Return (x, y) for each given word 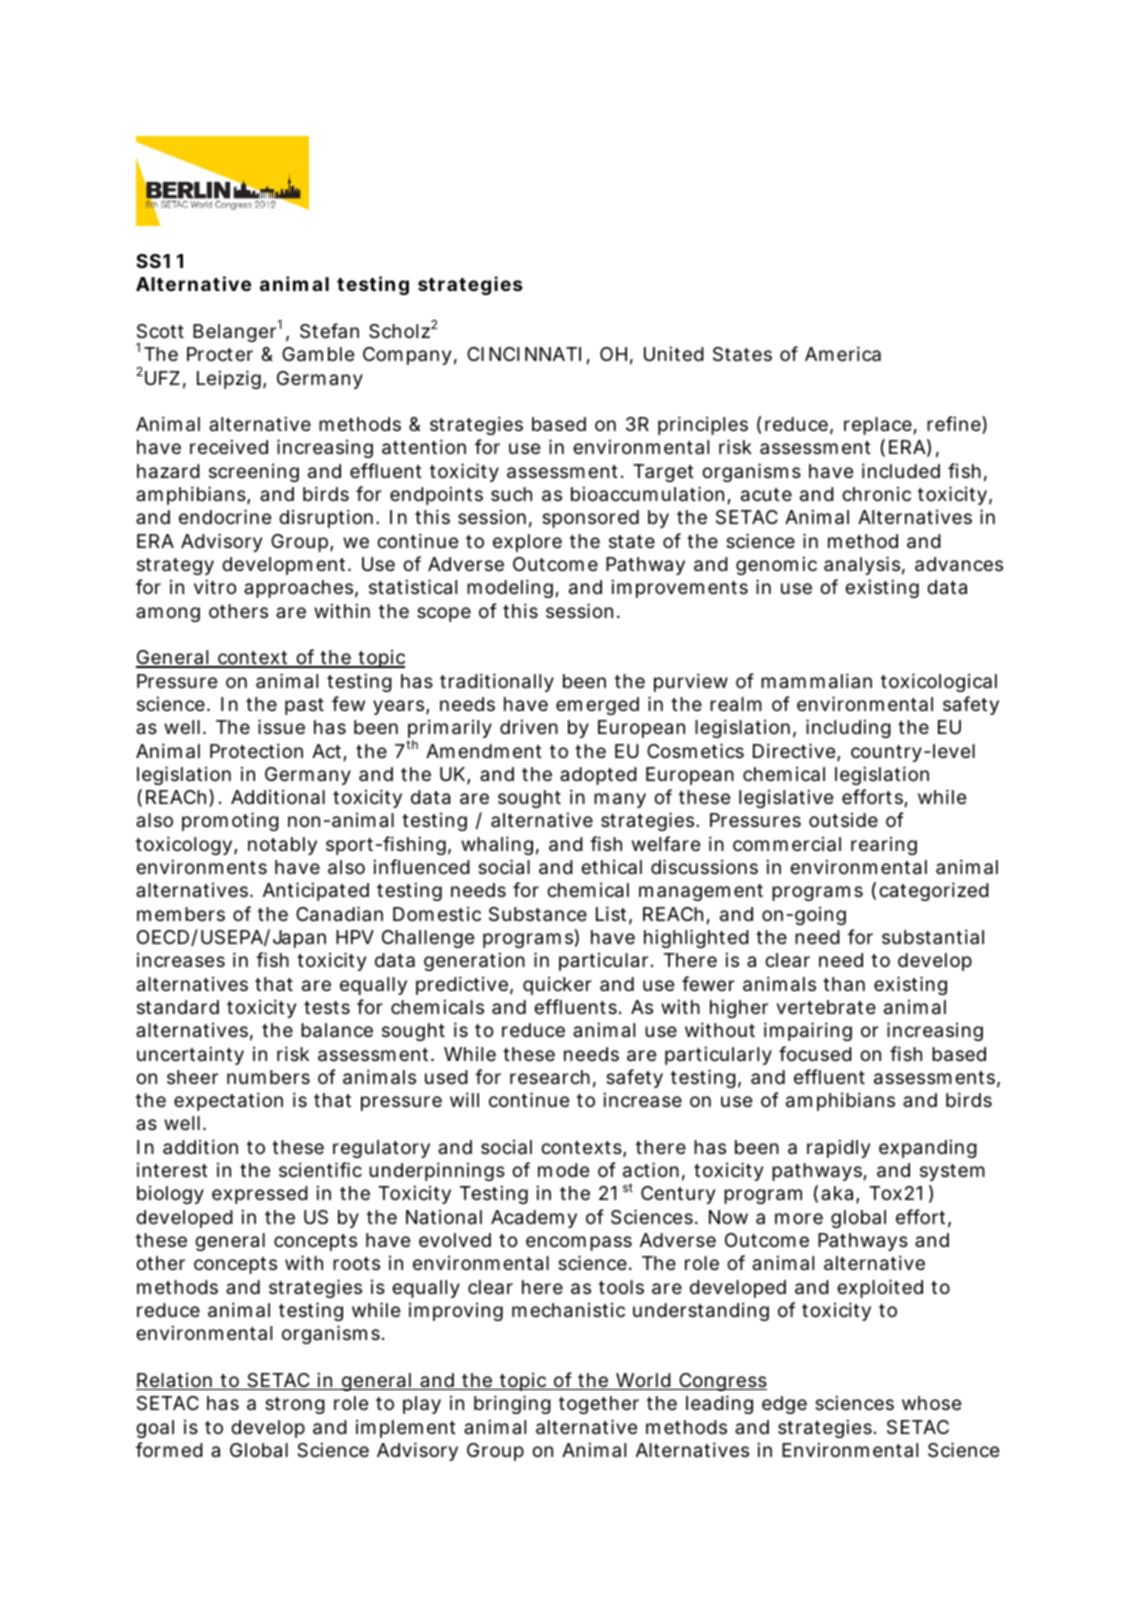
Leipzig (230, 379)
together (599, 1405)
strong (295, 1405)
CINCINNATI (524, 354)
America (843, 354)
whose (931, 1403)
